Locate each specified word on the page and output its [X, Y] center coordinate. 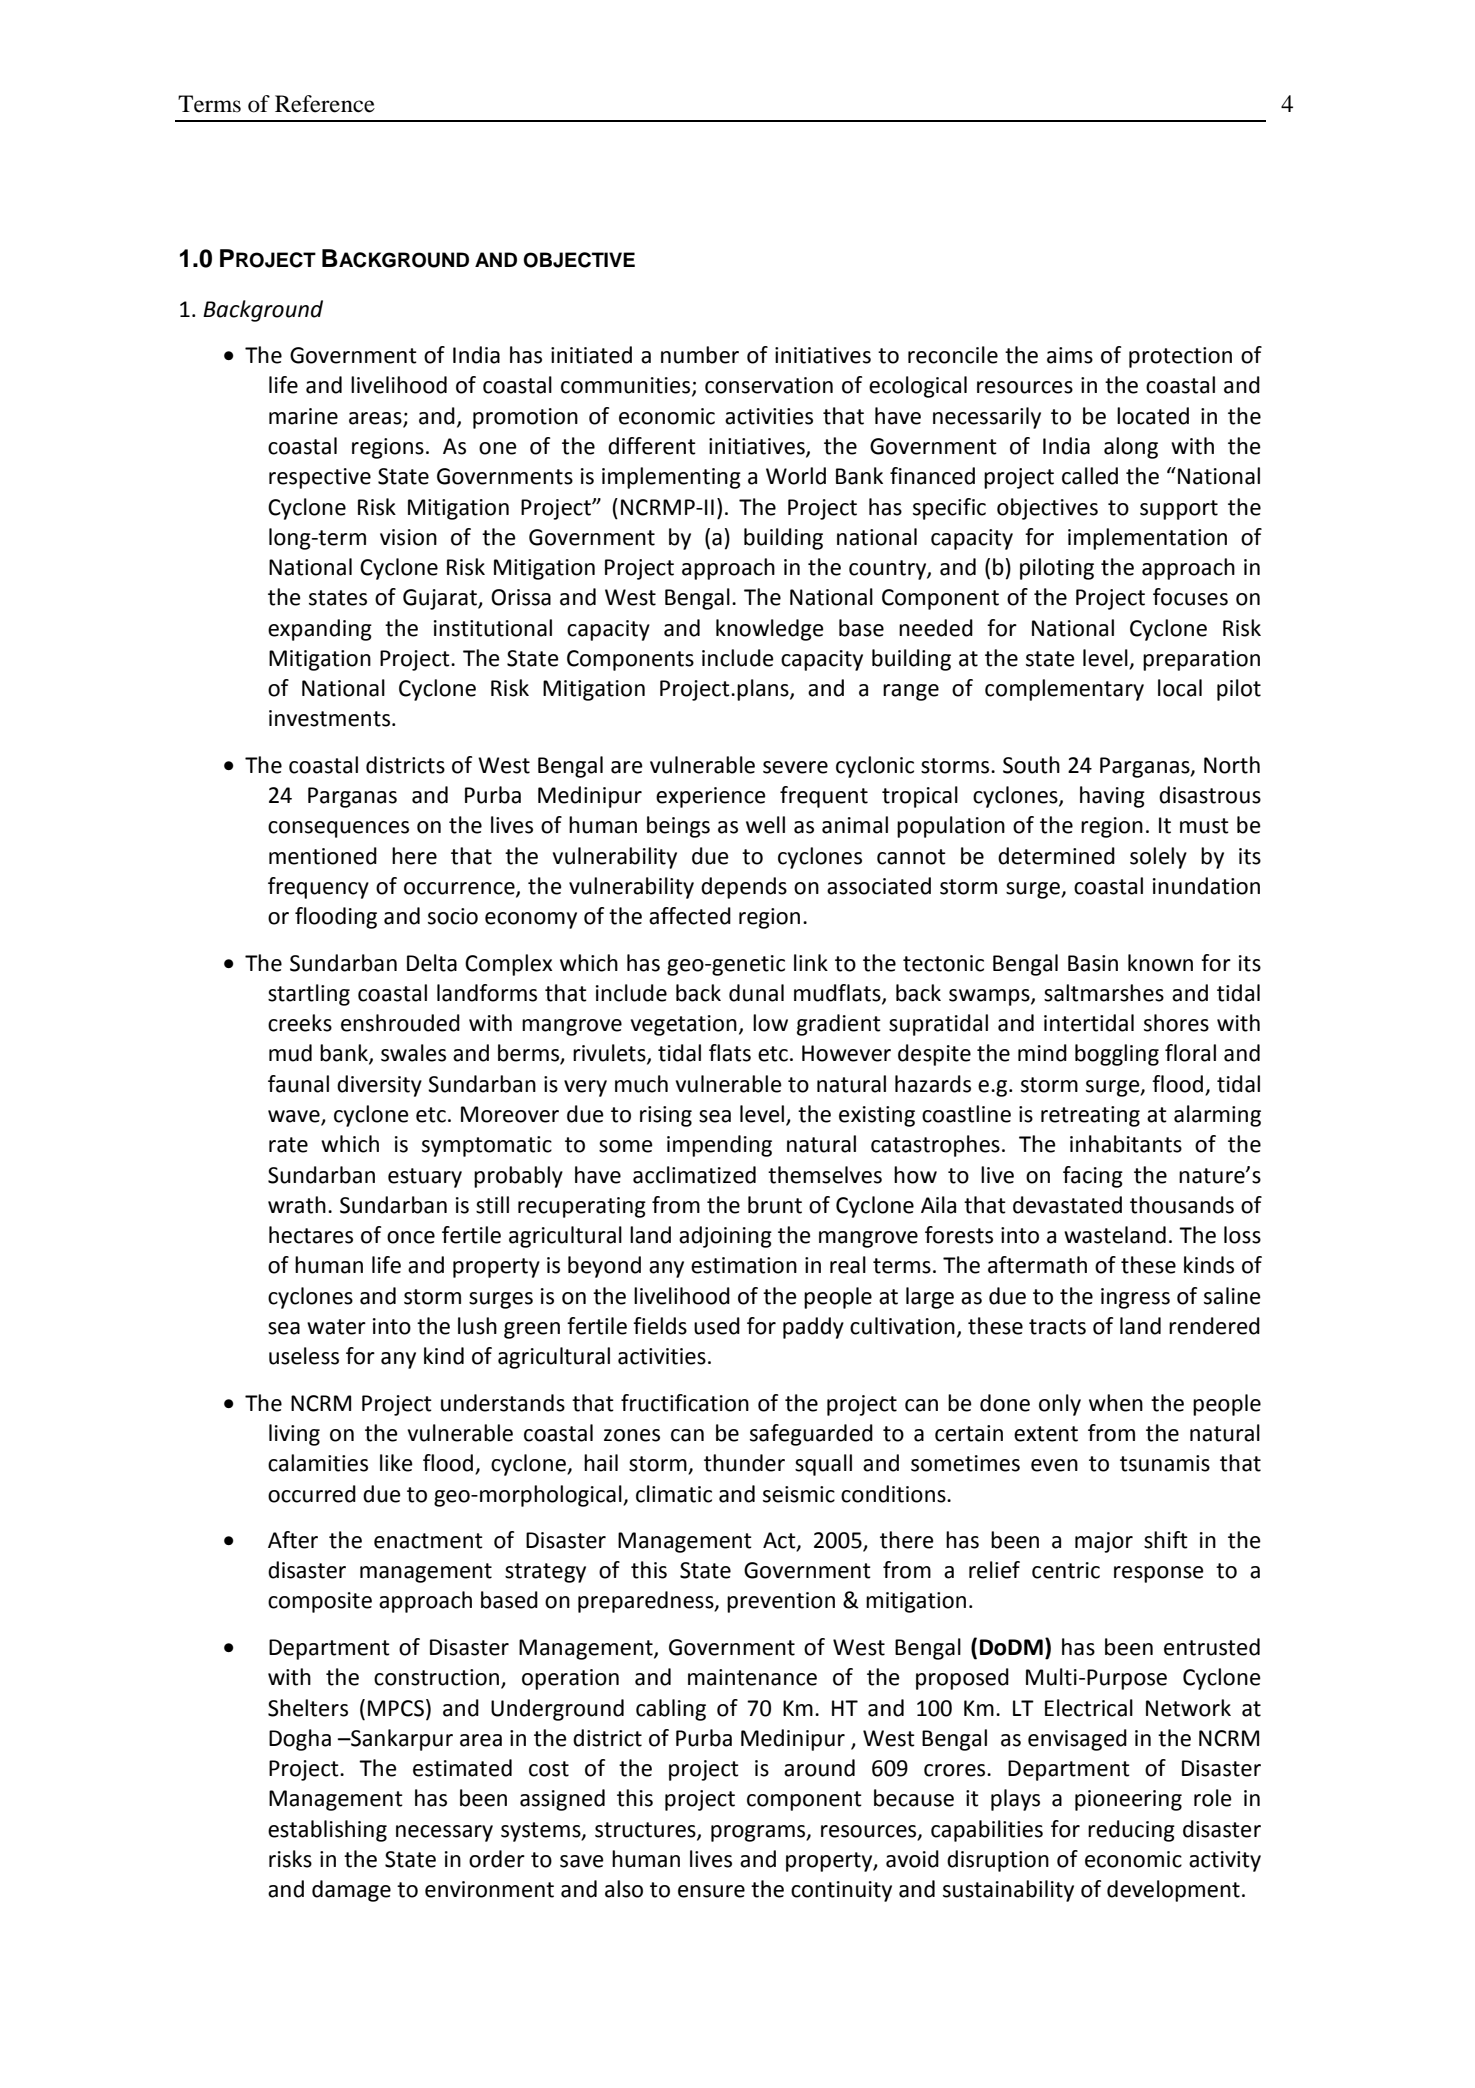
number [700, 355]
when [1116, 1403]
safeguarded [811, 1435]
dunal [756, 993]
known [1160, 963]
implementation [1147, 539]
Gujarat [441, 599]
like [396, 1463]
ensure [711, 1891]
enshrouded [400, 1023]
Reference [325, 104]
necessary [444, 1833]
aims [1070, 355]
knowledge [770, 630]
